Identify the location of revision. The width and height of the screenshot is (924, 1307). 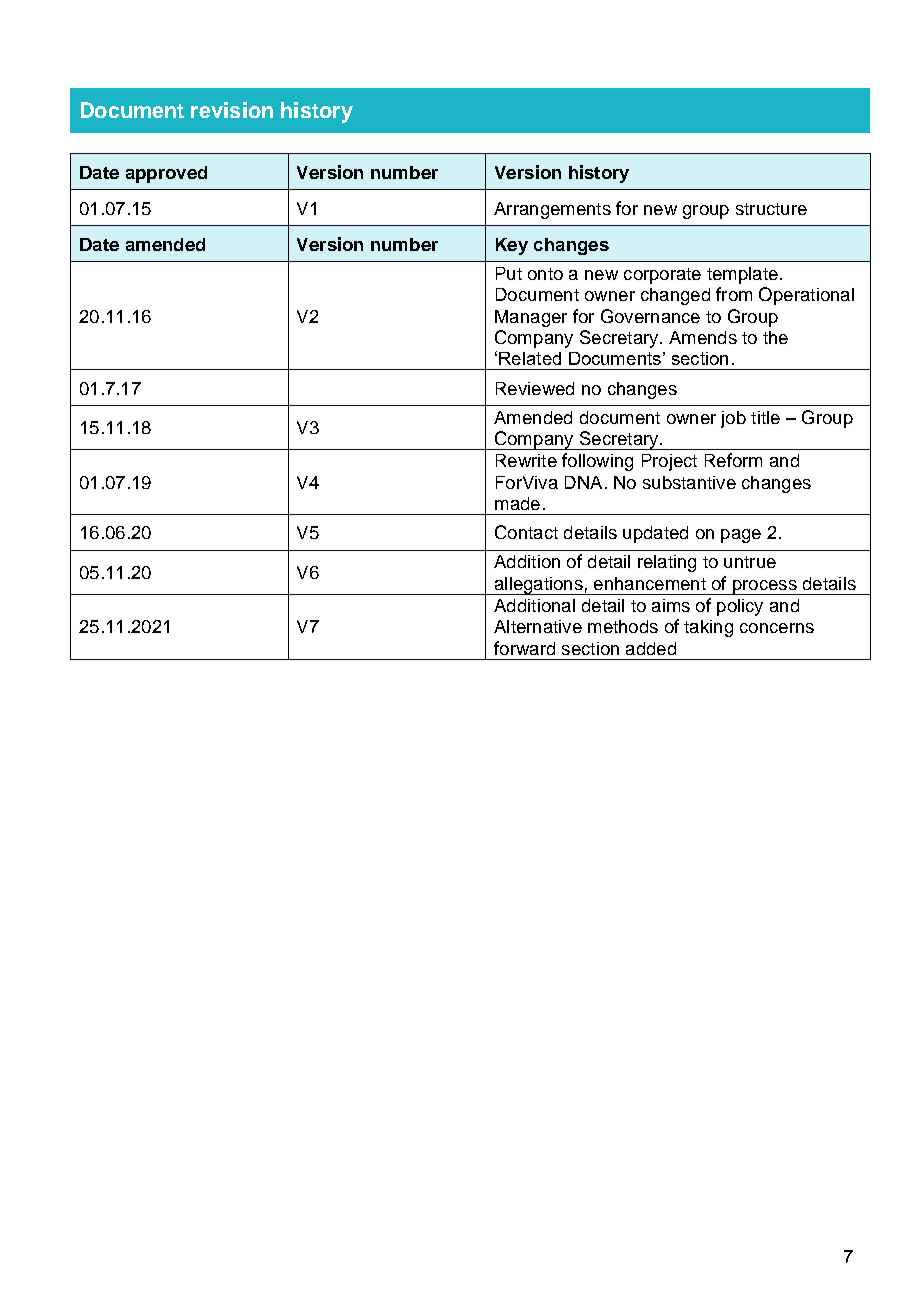
(232, 110).
